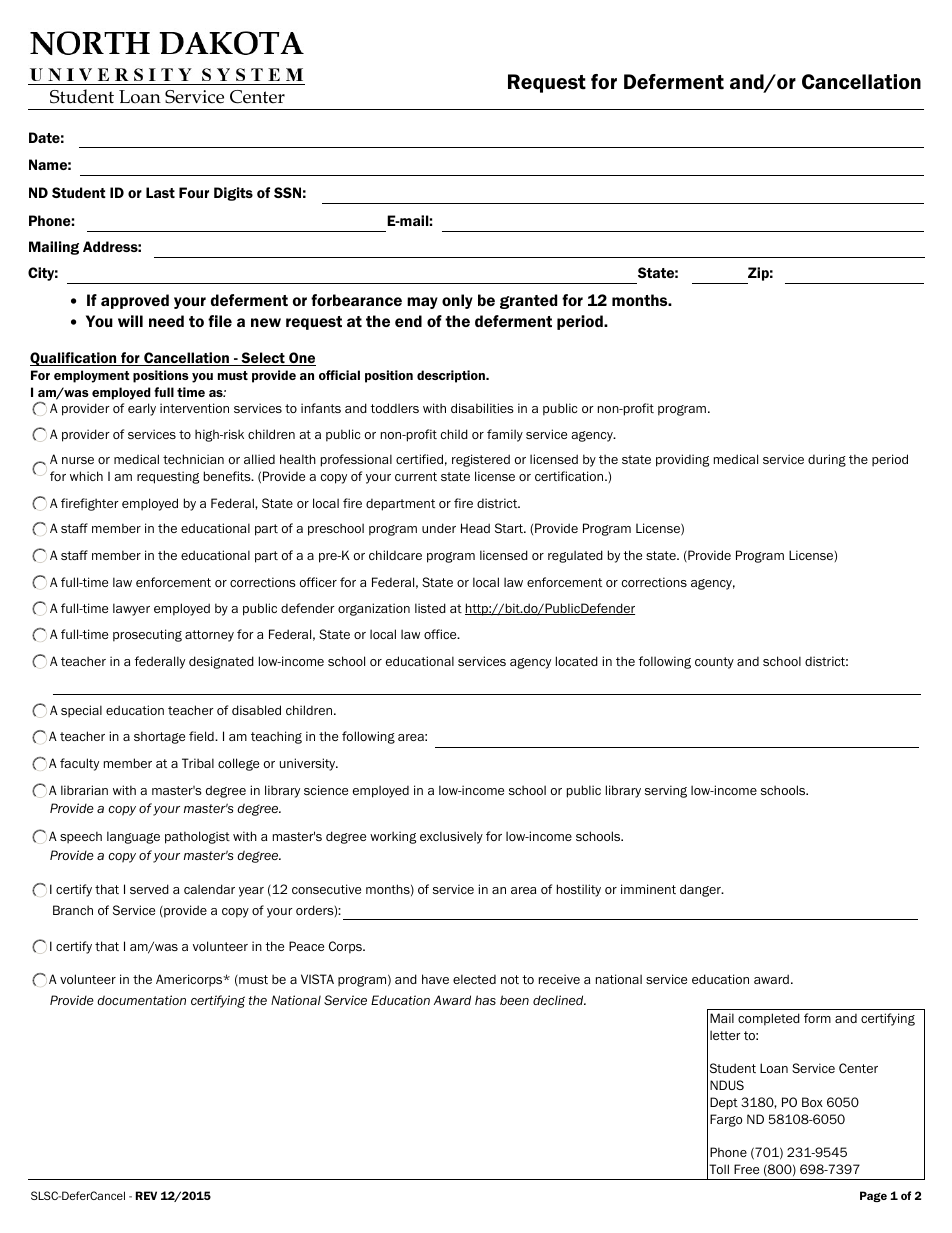 The width and height of the screenshot is (952, 1233). What do you see at coordinates (701, 890) in the screenshot?
I see `danger` at bounding box center [701, 890].
